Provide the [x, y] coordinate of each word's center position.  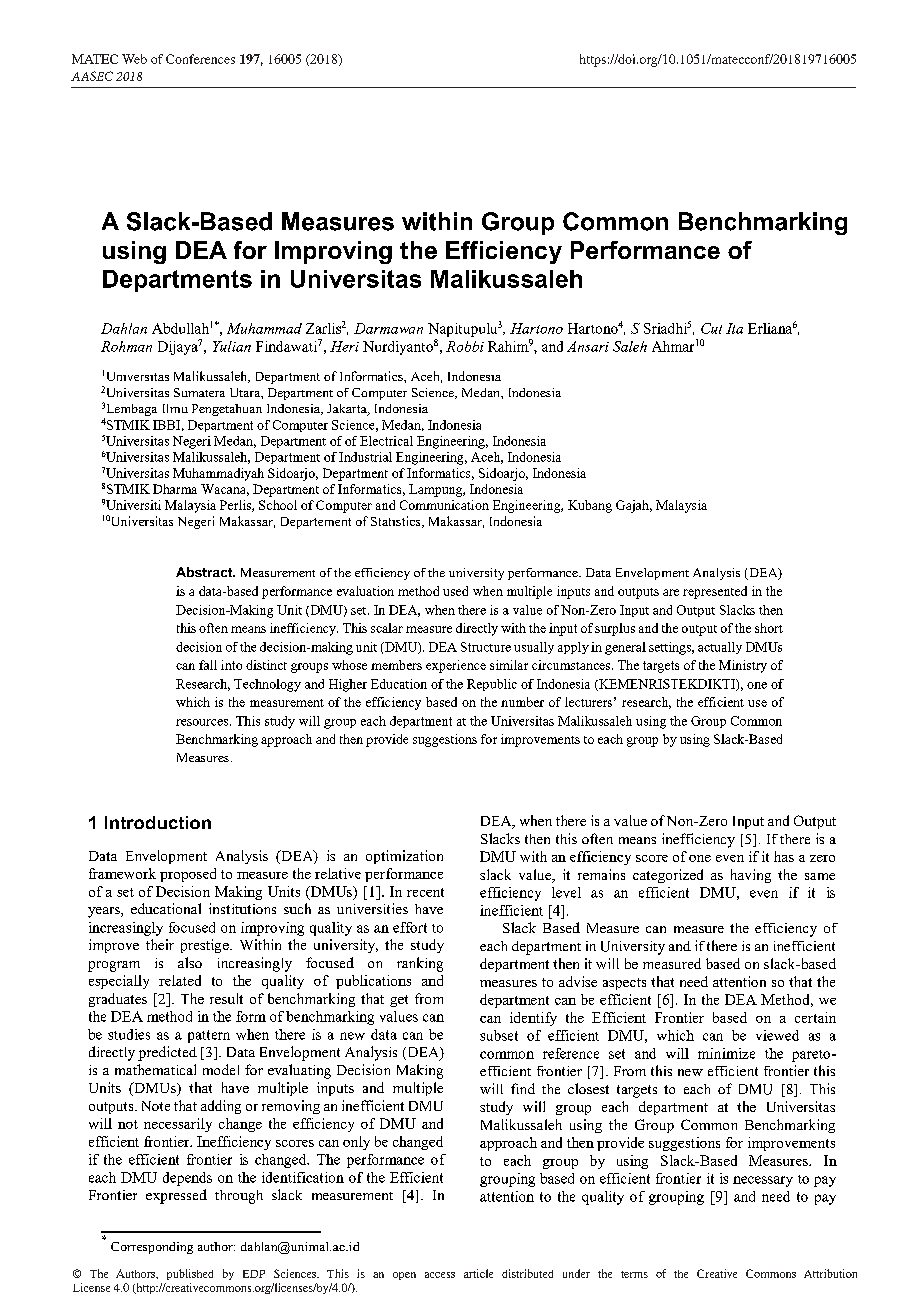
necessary [763, 1181]
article [478, 1273]
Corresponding [152, 1248]
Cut [711, 328]
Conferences [200, 59]
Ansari [588, 346]
